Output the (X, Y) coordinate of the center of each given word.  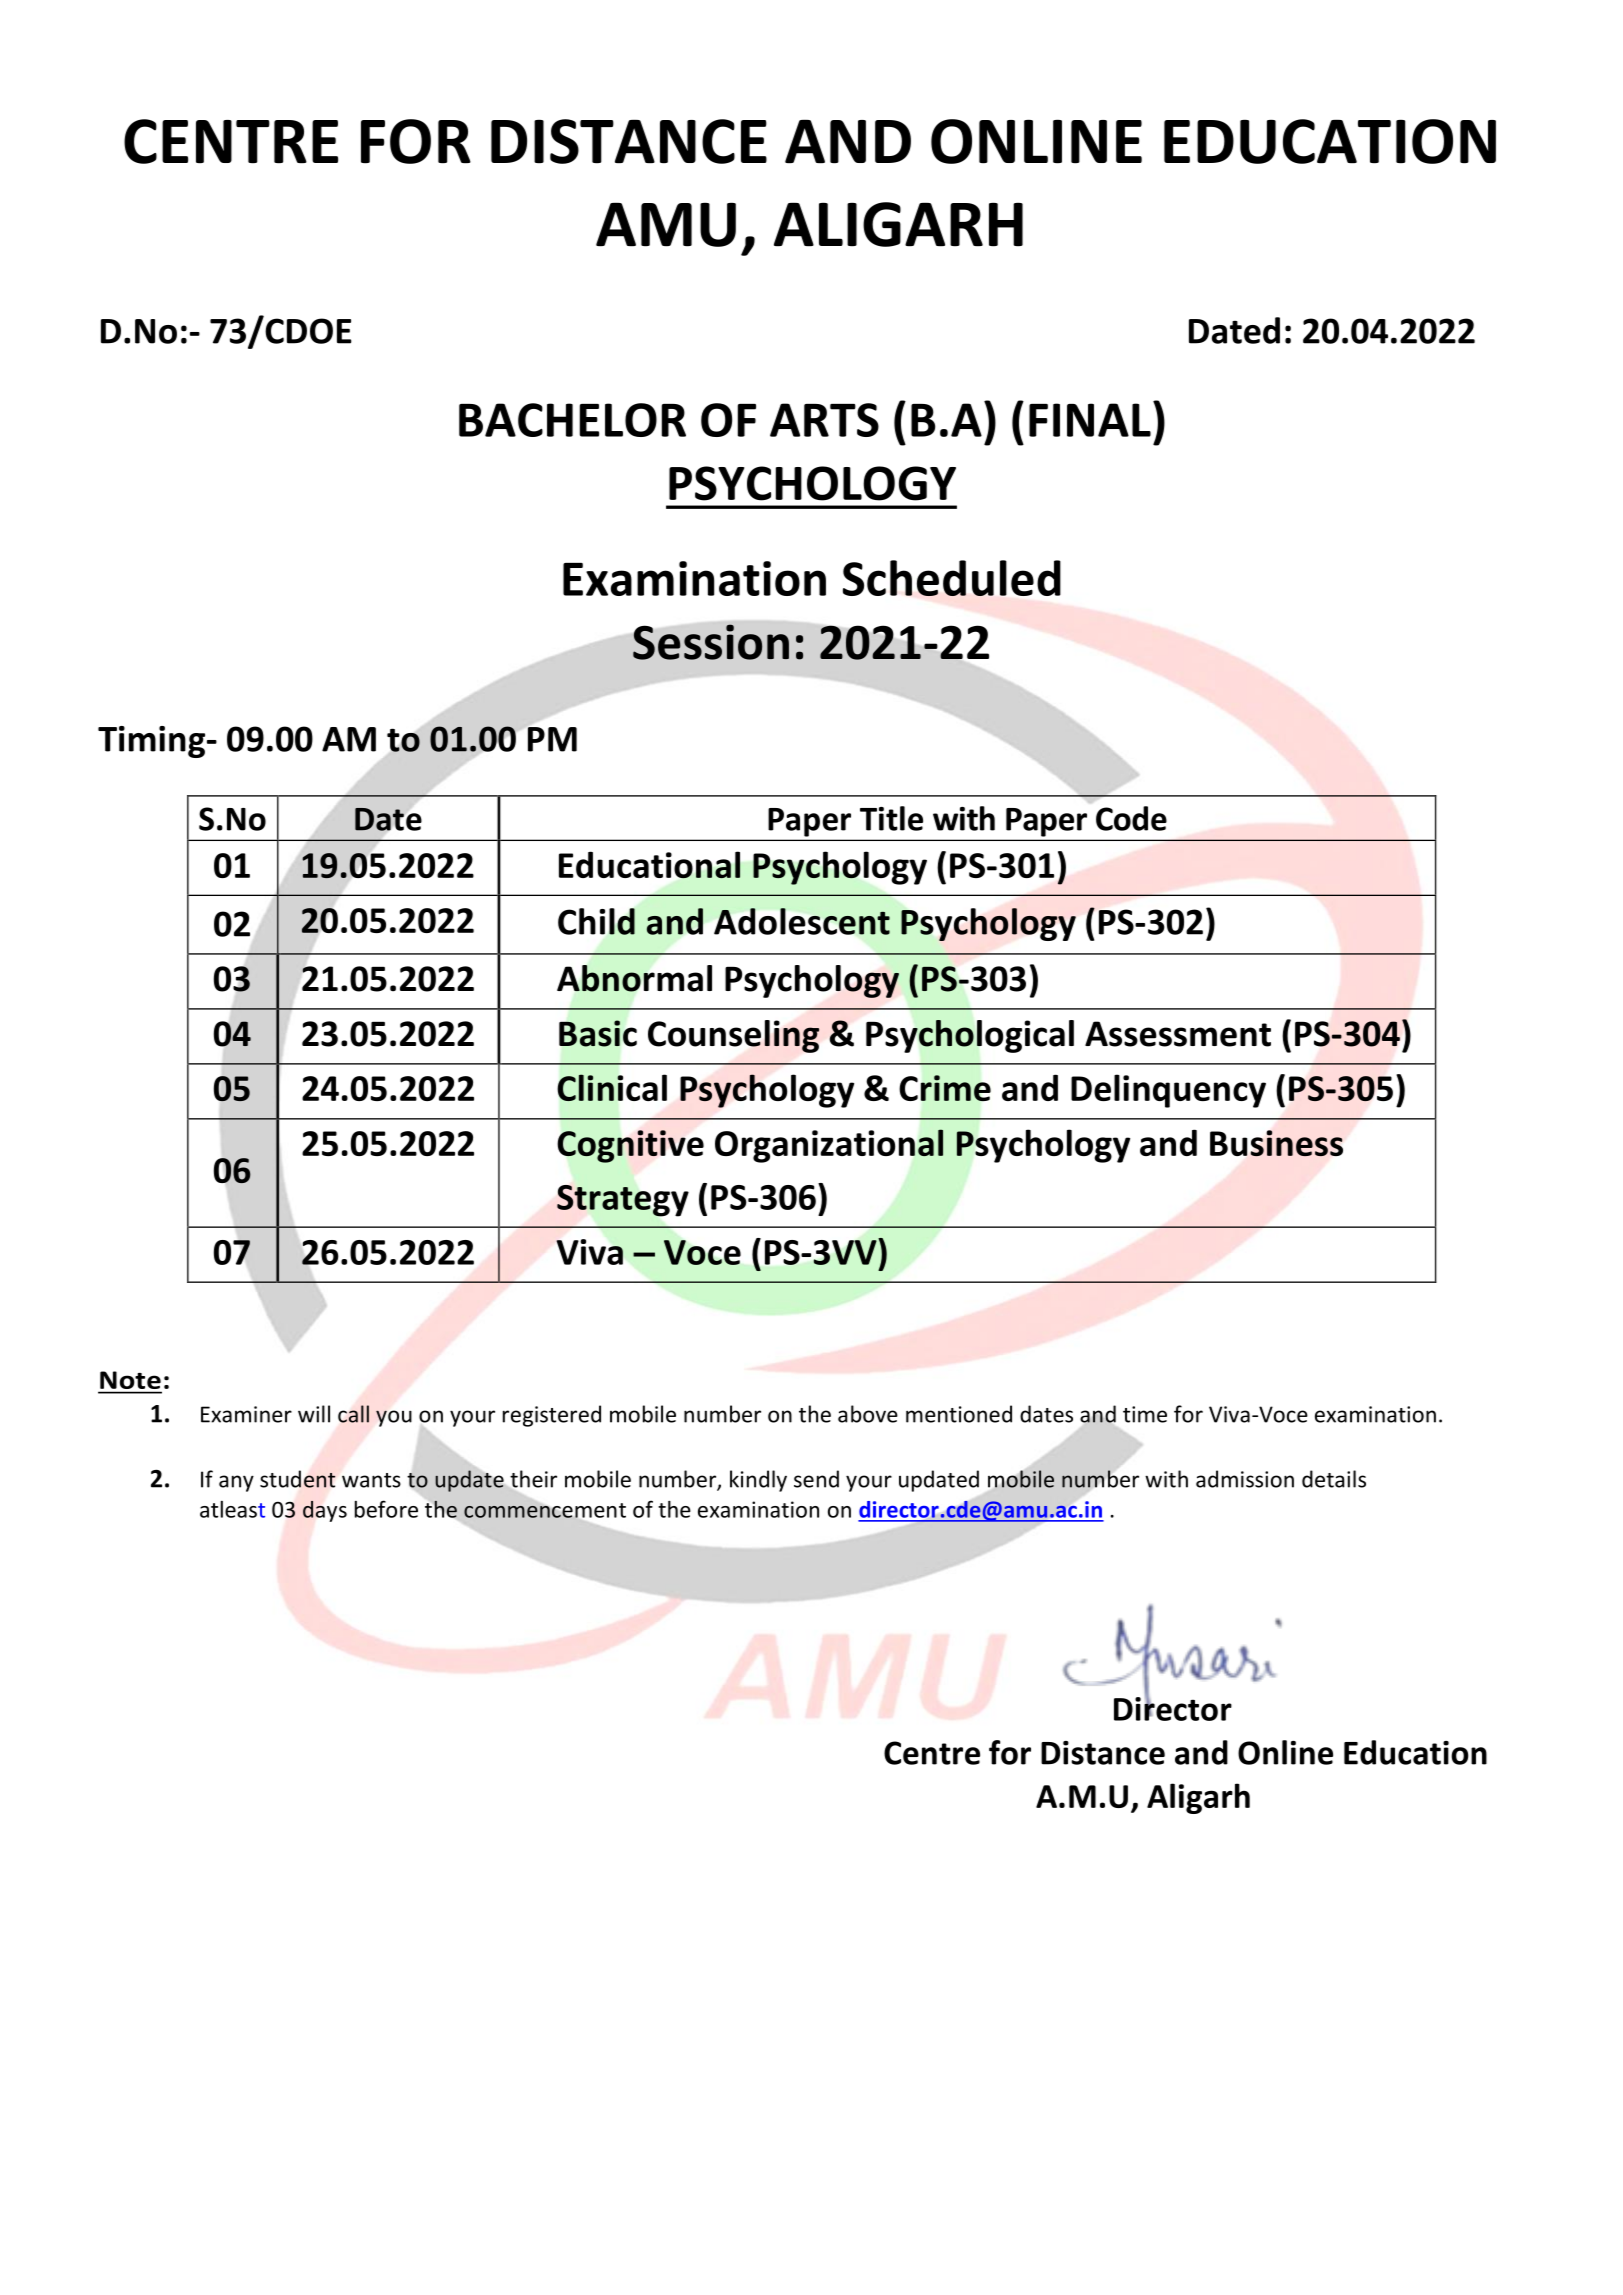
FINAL (1090, 420)
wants (371, 1480)
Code (1131, 818)
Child (596, 921)
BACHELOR (572, 420)
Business (1276, 1143)
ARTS (824, 420)
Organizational (829, 1146)
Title (891, 818)
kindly (758, 1481)
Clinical (612, 1087)
